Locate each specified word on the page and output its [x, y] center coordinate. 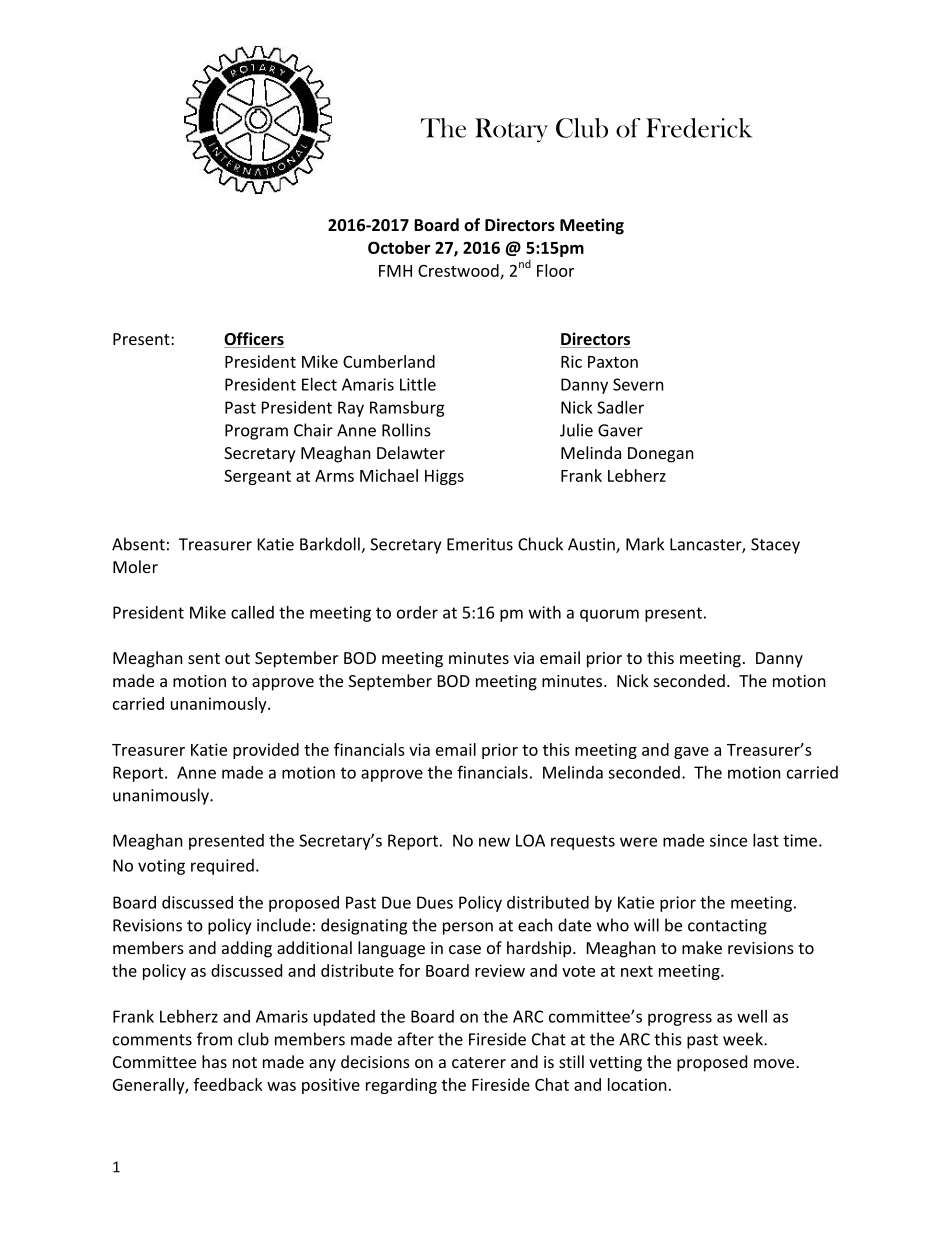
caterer [479, 1062]
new [494, 842]
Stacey [775, 546]
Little [418, 384]
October [399, 247]
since [728, 840]
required [222, 867]
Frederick [699, 128]
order [417, 612]
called [252, 612]
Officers [254, 340]
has [214, 1061]
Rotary [511, 130]
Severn [638, 384]
